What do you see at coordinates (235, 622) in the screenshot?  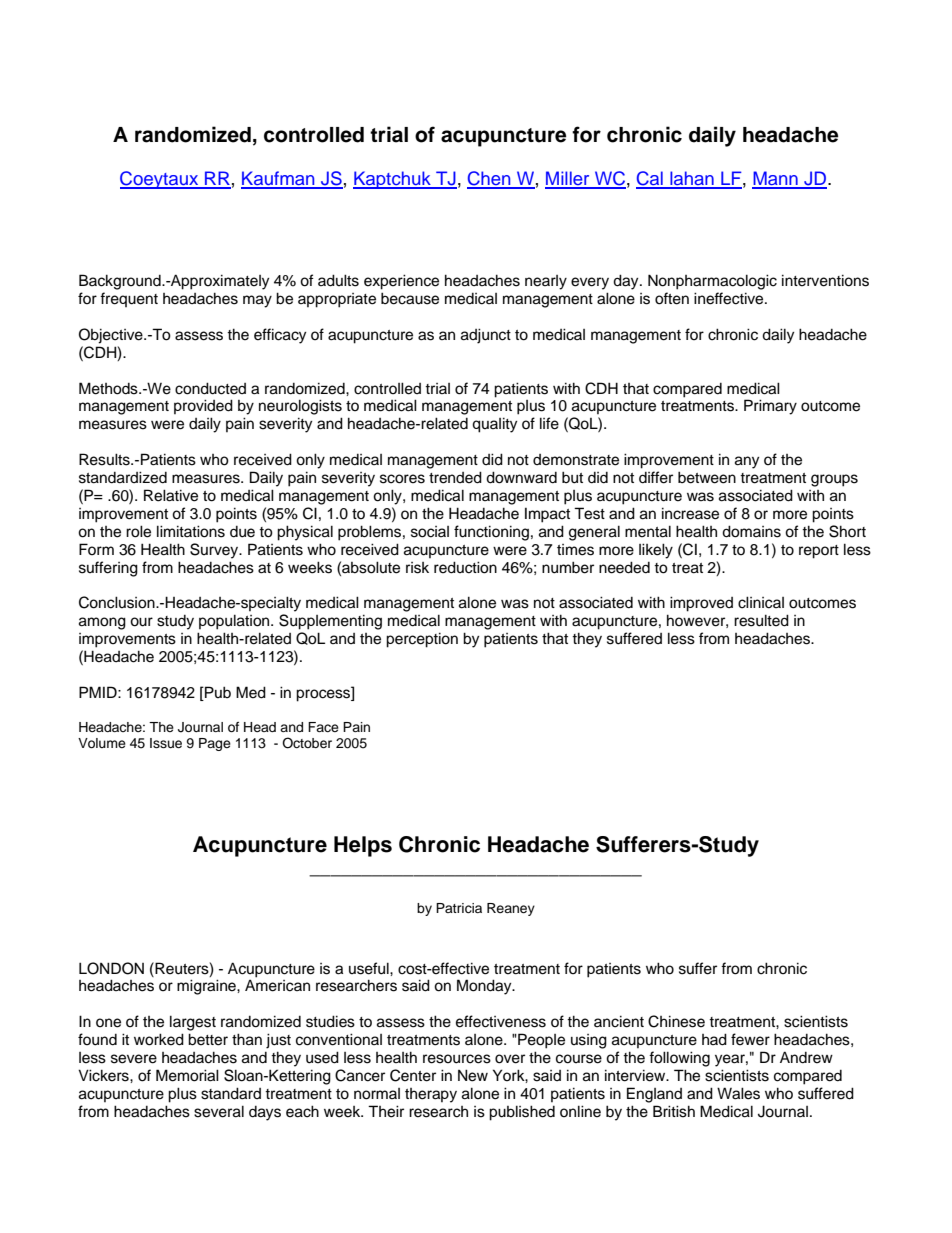 I see `population` at bounding box center [235, 622].
